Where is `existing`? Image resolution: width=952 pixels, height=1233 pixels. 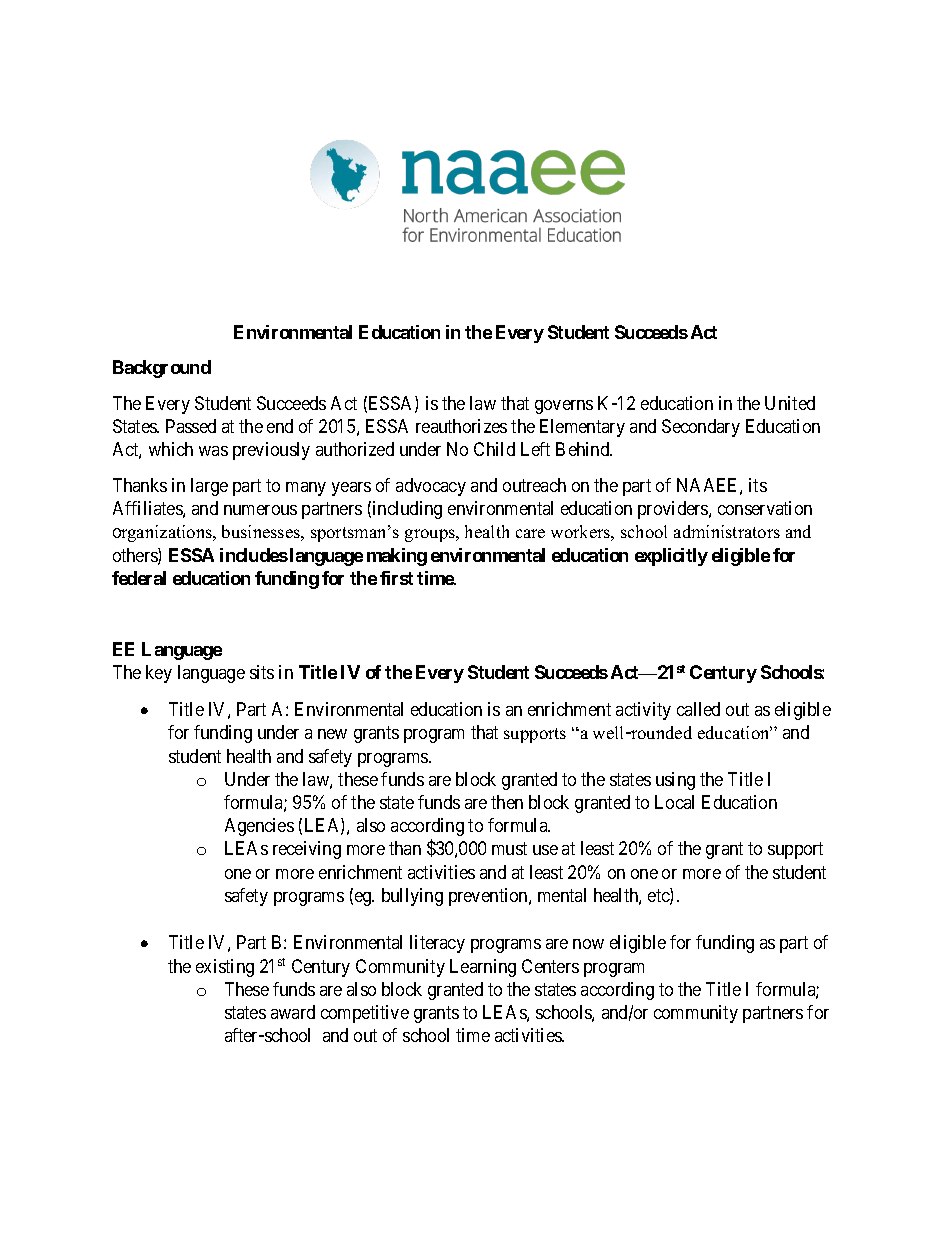 existing is located at coordinates (225, 968).
